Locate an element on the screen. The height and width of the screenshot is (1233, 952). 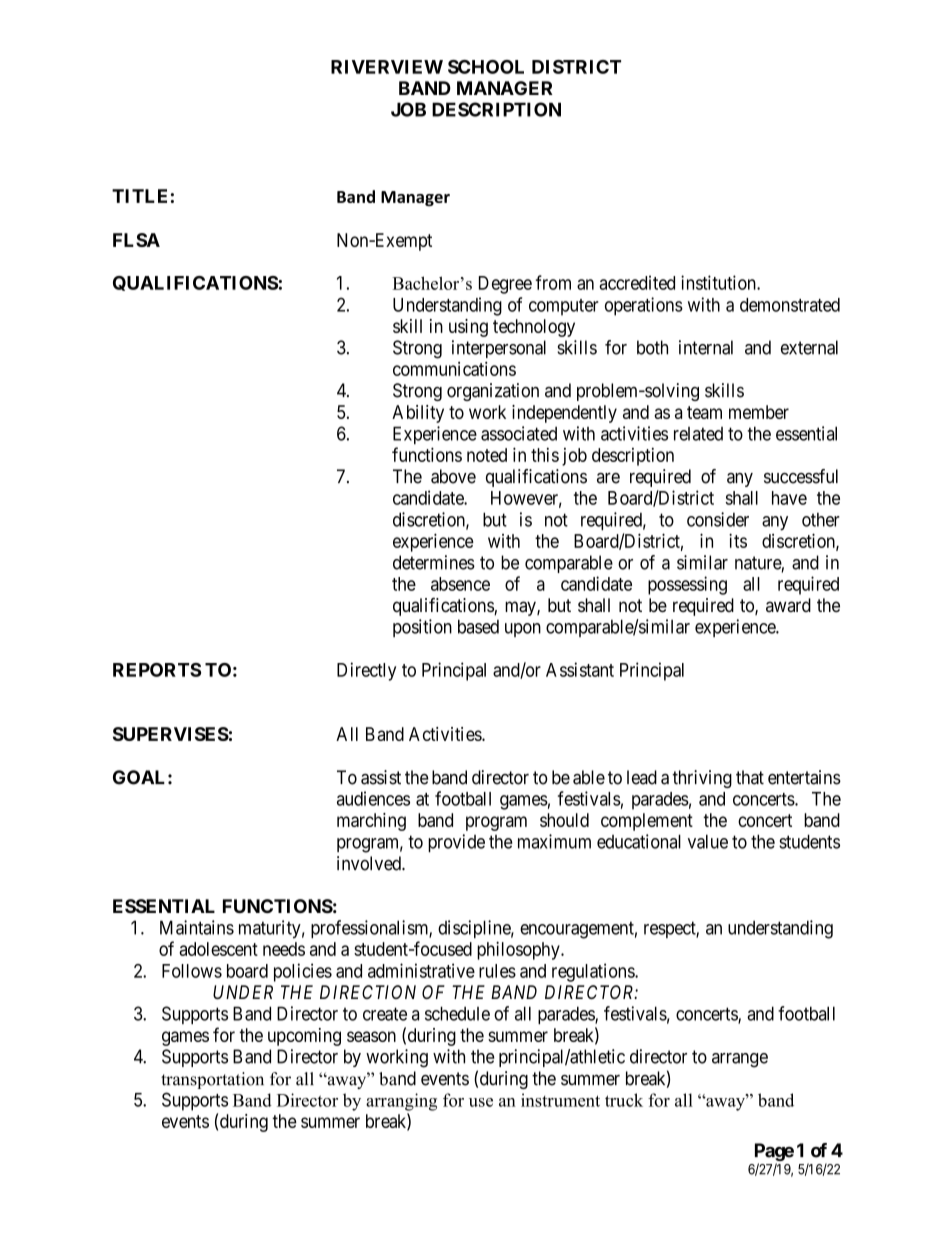
TITLE is located at coordinates (139, 196).
